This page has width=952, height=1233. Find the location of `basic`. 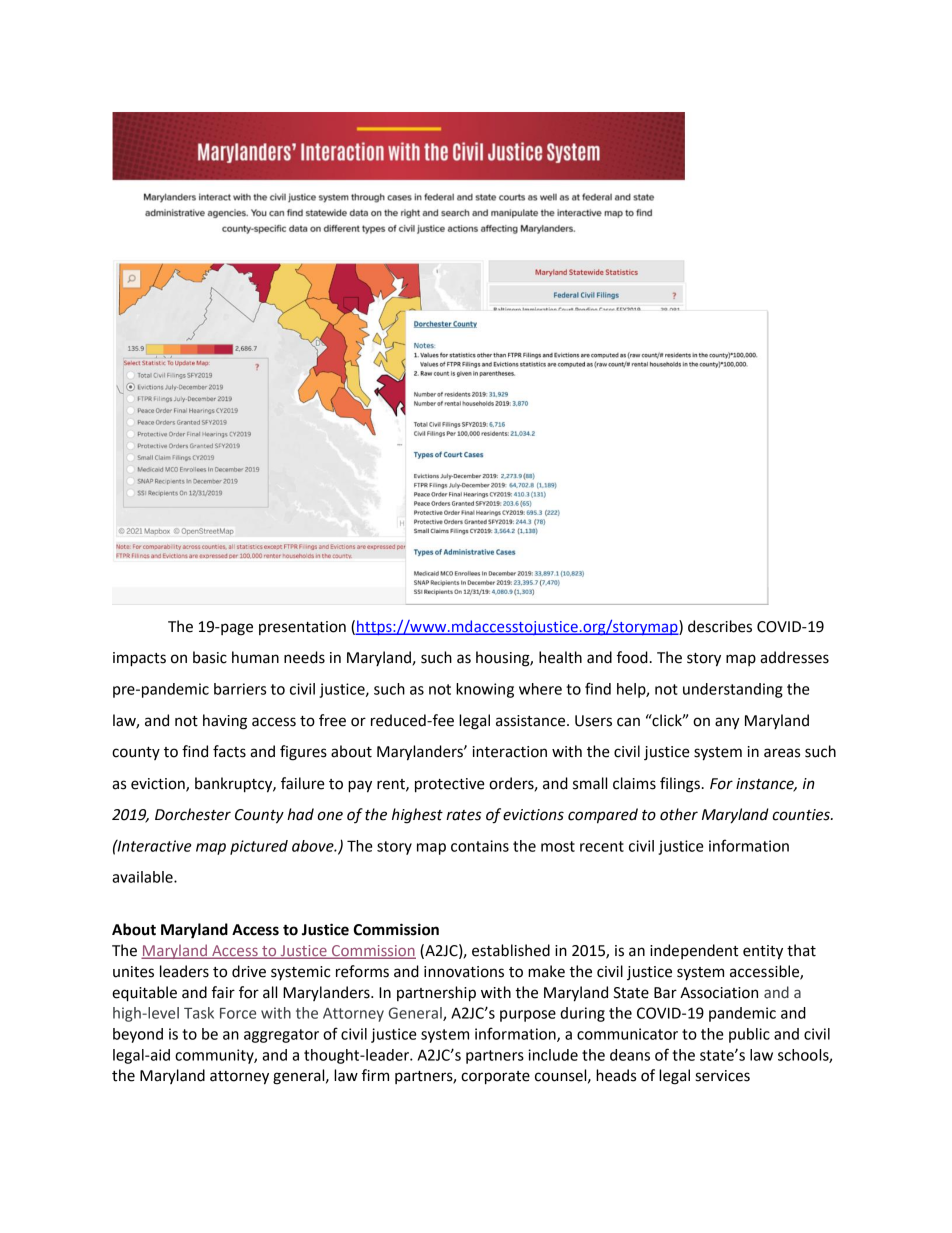

basic is located at coordinates (210, 657).
